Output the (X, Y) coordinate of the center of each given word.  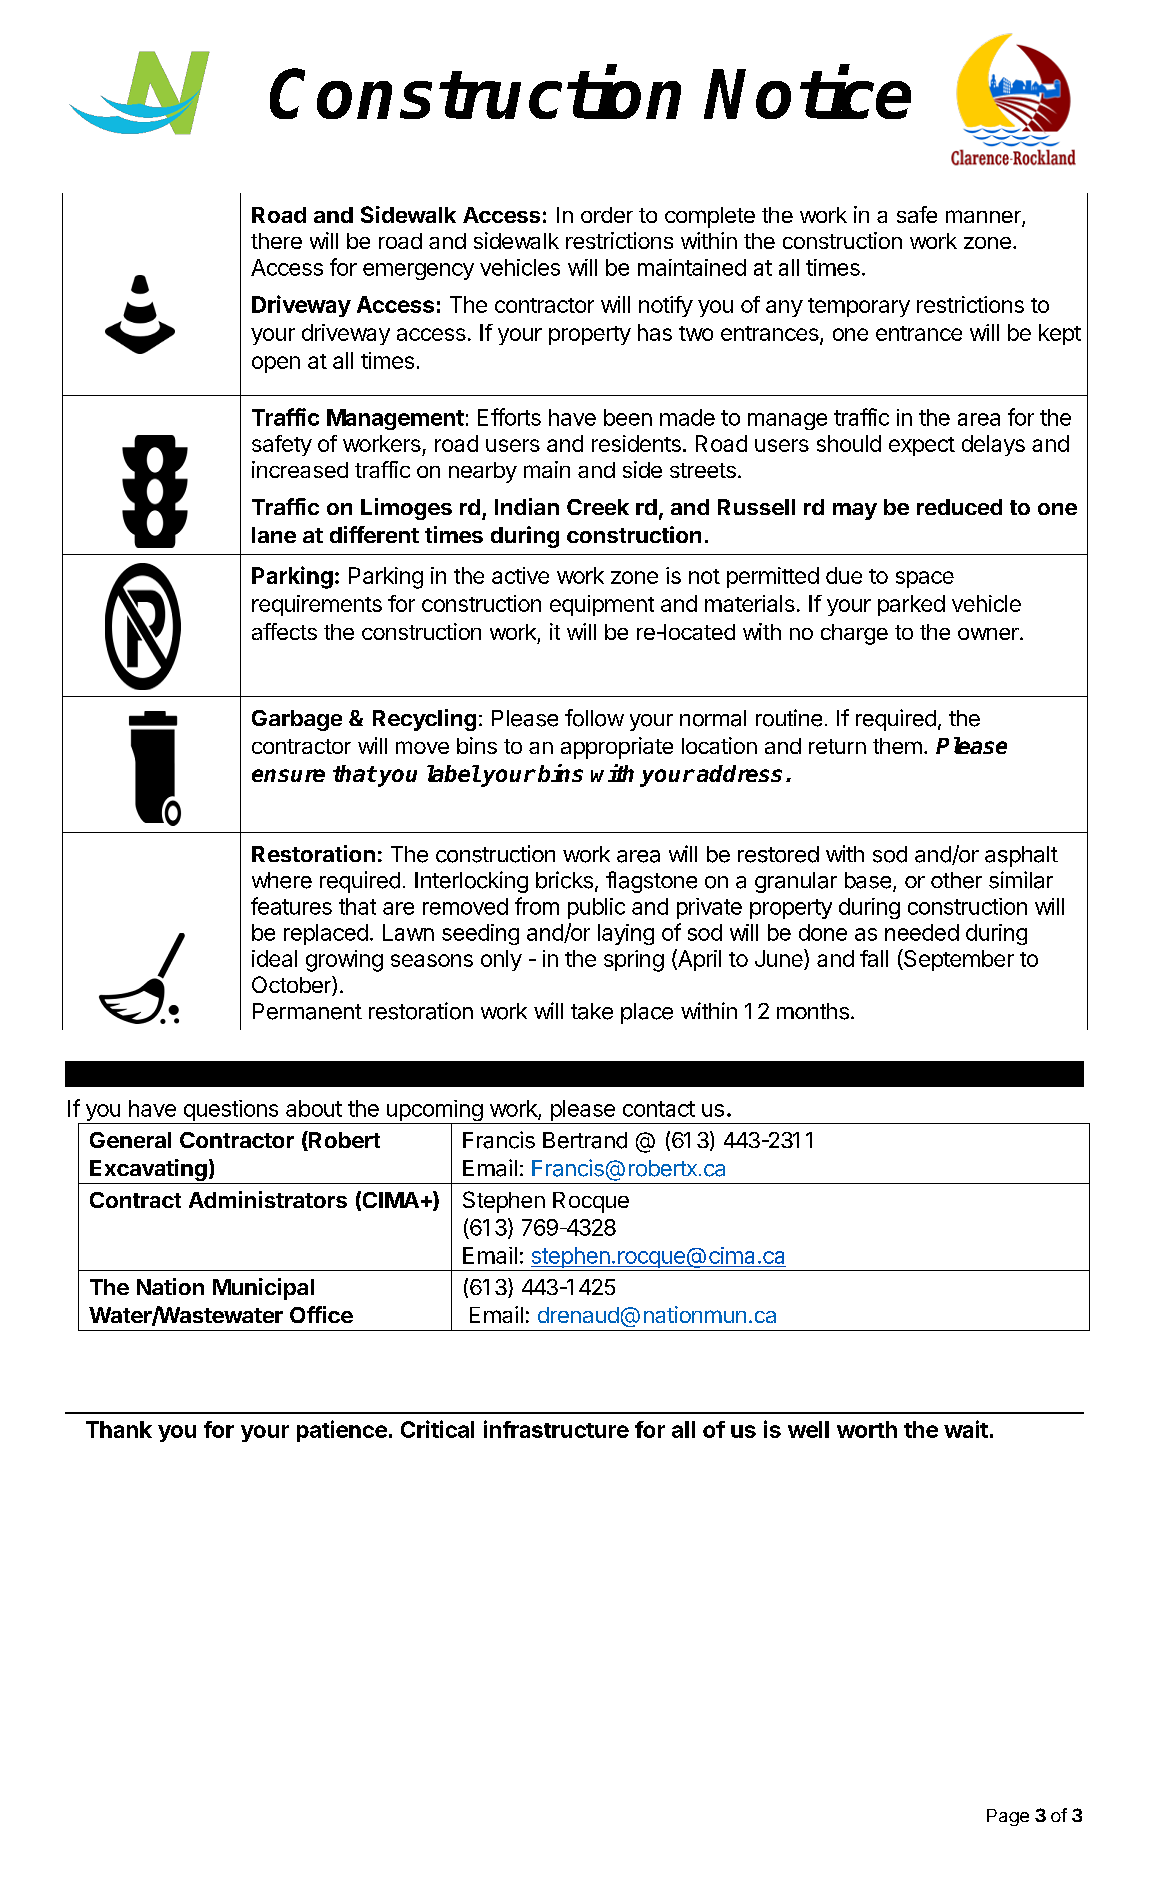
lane (274, 535)
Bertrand (585, 1140)
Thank (119, 1429)
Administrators (268, 1199)
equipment (602, 605)
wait (966, 1429)
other (956, 880)
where (282, 880)
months (813, 1011)
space (925, 579)
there (276, 241)
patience (342, 1431)
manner (984, 218)
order (607, 215)
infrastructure (556, 1429)
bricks (564, 880)
